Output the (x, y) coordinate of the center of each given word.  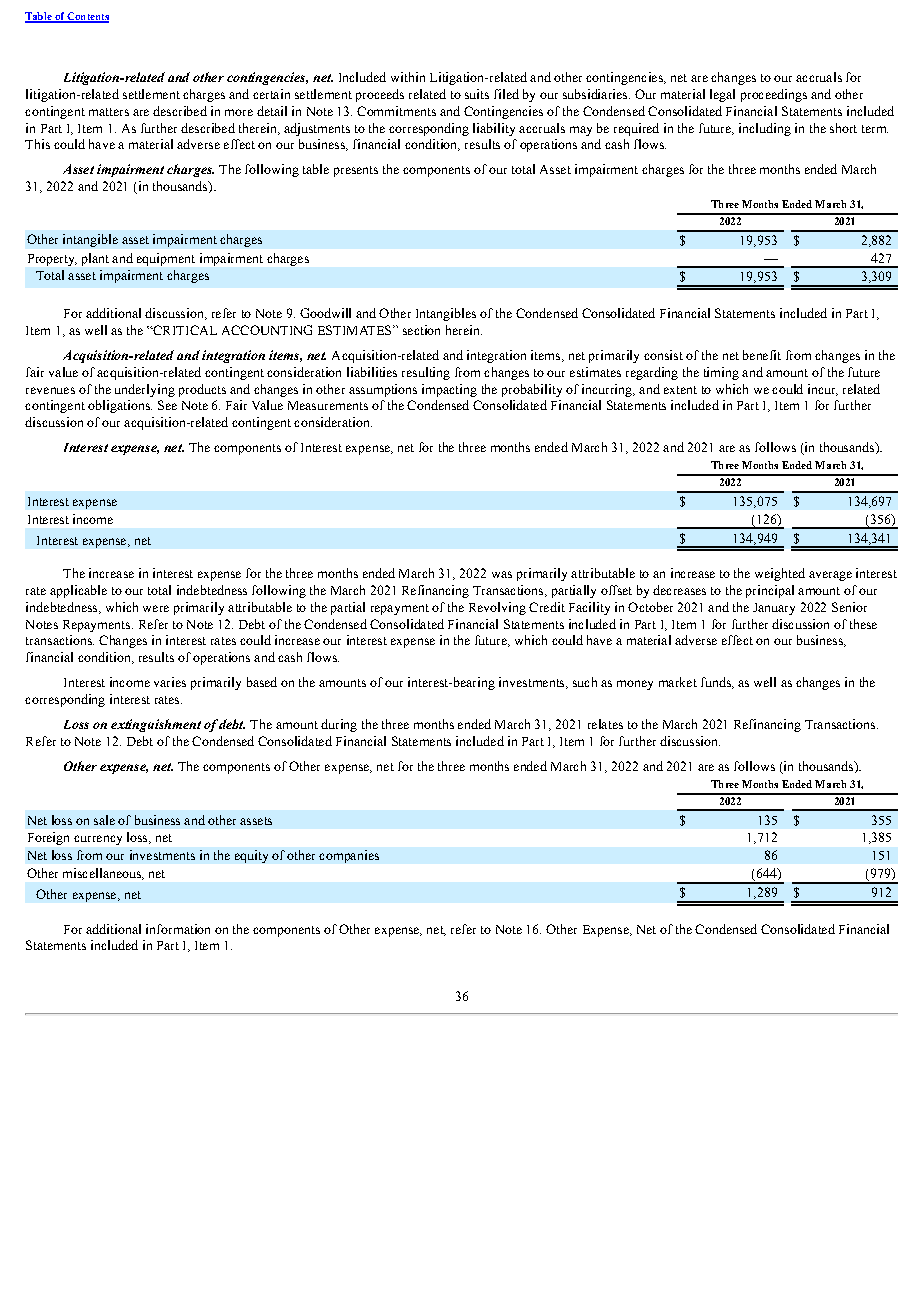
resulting (426, 373)
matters (109, 112)
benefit (762, 355)
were (156, 608)
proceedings (774, 95)
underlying (145, 390)
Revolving (497, 608)
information (178, 929)
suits (477, 94)
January (774, 609)
